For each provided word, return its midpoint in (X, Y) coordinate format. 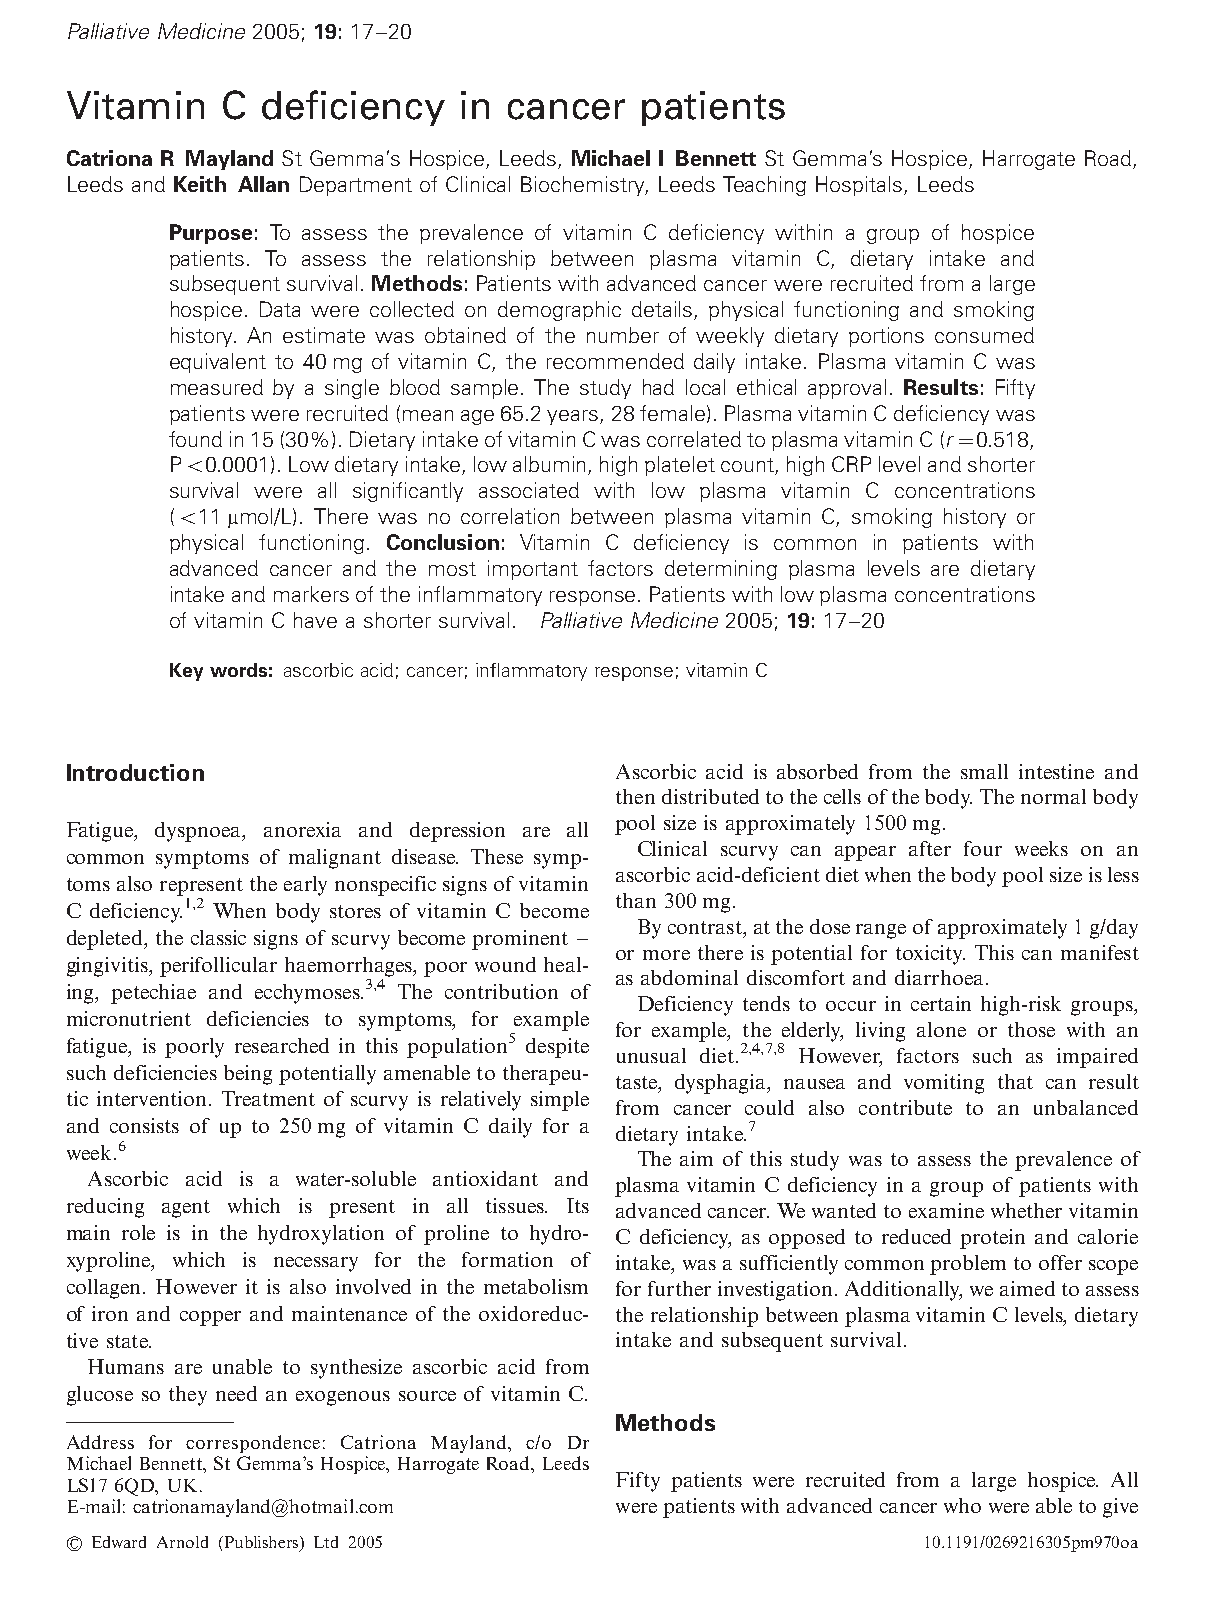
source (427, 1396)
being (248, 1075)
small (984, 771)
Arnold (182, 1542)
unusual (651, 1055)
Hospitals (859, 186)
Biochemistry (584, 186)
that (1015, 1081)
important (533, 570)
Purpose (211, 234)
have (315, 620)
